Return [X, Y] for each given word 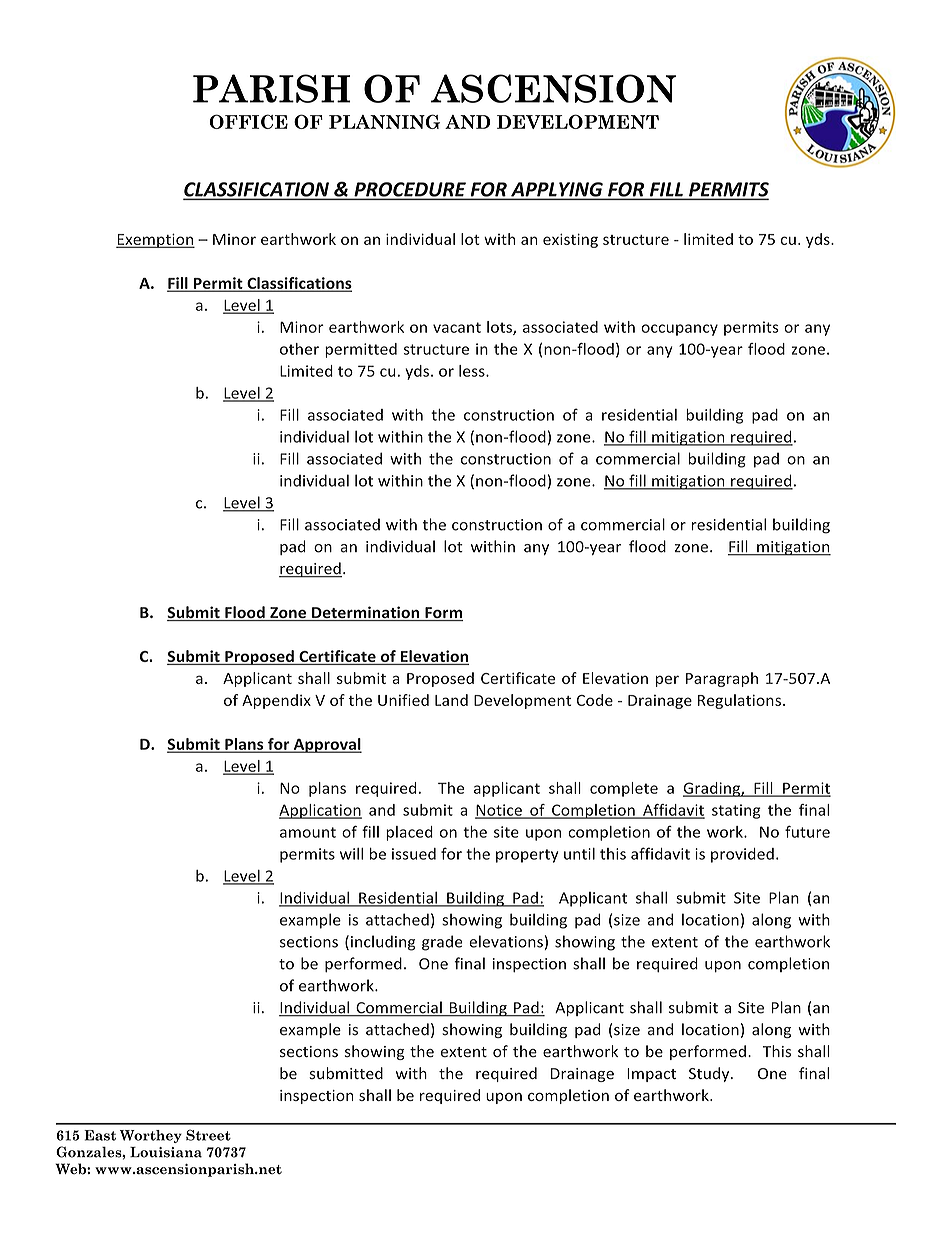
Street [208, 1135]
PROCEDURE [410, 190]
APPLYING [557, 190]
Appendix [276, 701]
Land [451, 700]
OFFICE [248, 121]
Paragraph [722, 679]
